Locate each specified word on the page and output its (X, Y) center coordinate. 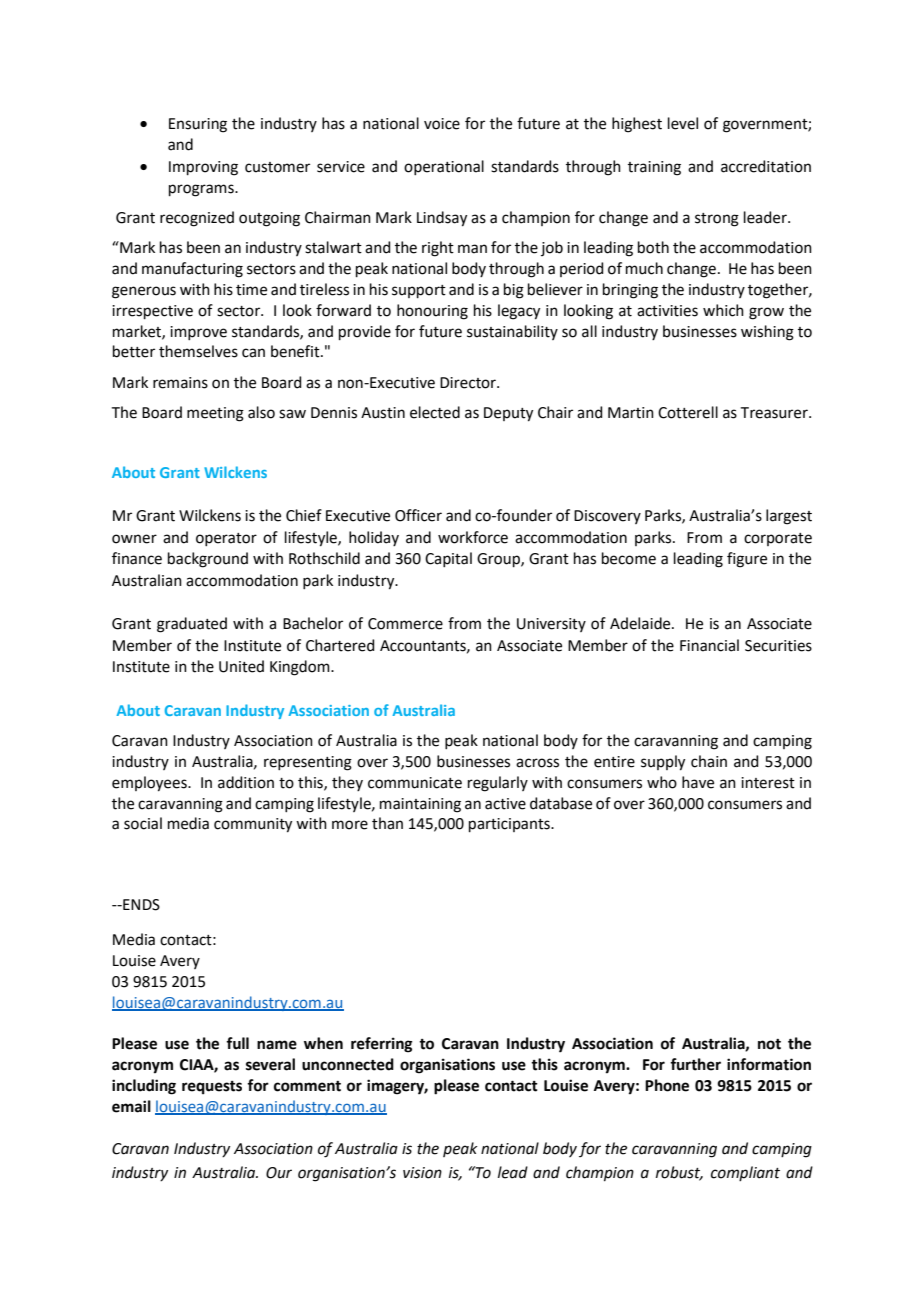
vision (422, 1173)
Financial (709, 645)
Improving (203, 168)
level (683, 123)
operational (444, 167)
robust (679, 1173)
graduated (192, 625)
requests (212, 1088)
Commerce (405, 624)
